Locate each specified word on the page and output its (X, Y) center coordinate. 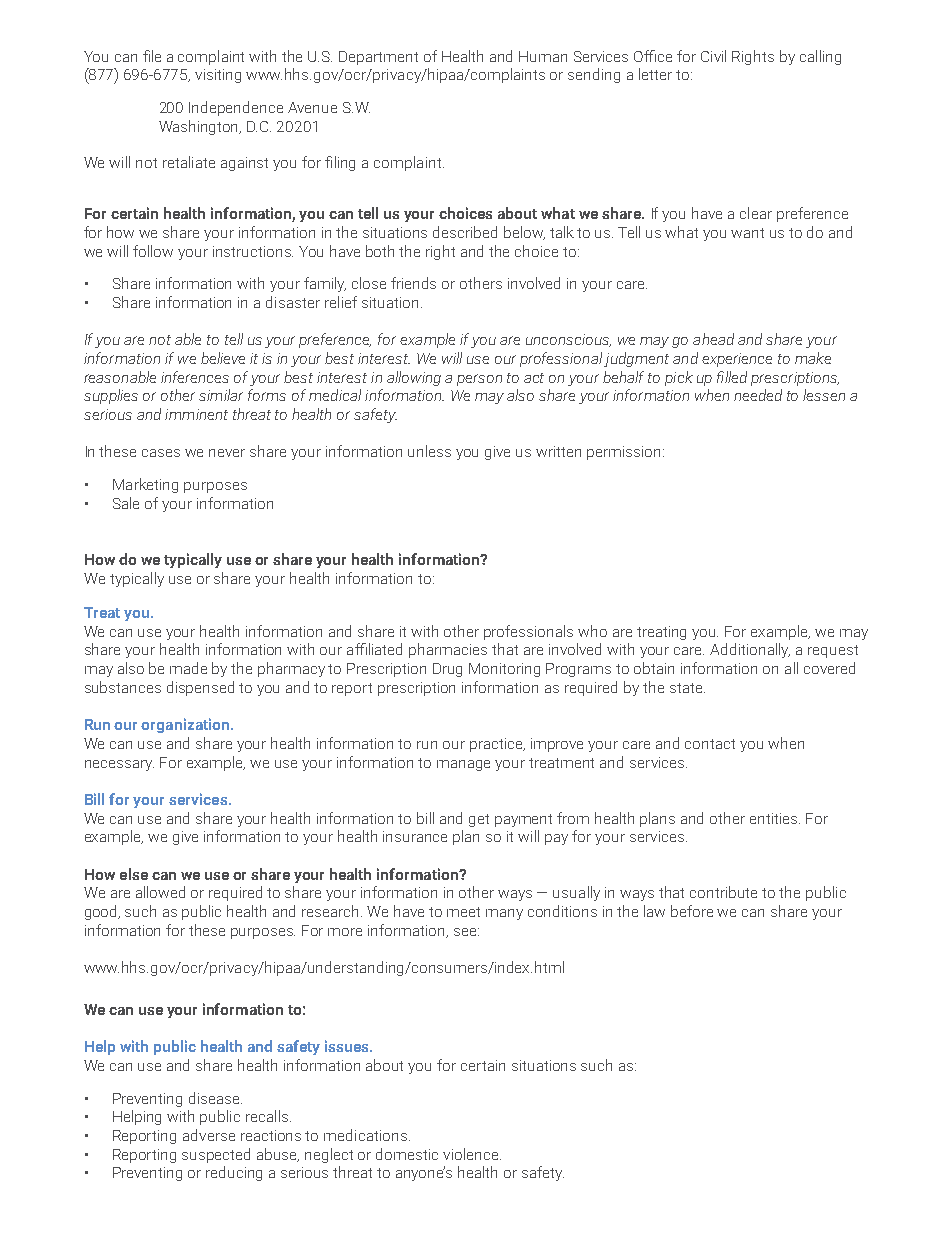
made (188, 668)
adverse (209, 1135)
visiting (218, 76)
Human (543, 56)
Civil (713, 56)
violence (472, 1154)
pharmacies (448, 650)
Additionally (750, 650)
